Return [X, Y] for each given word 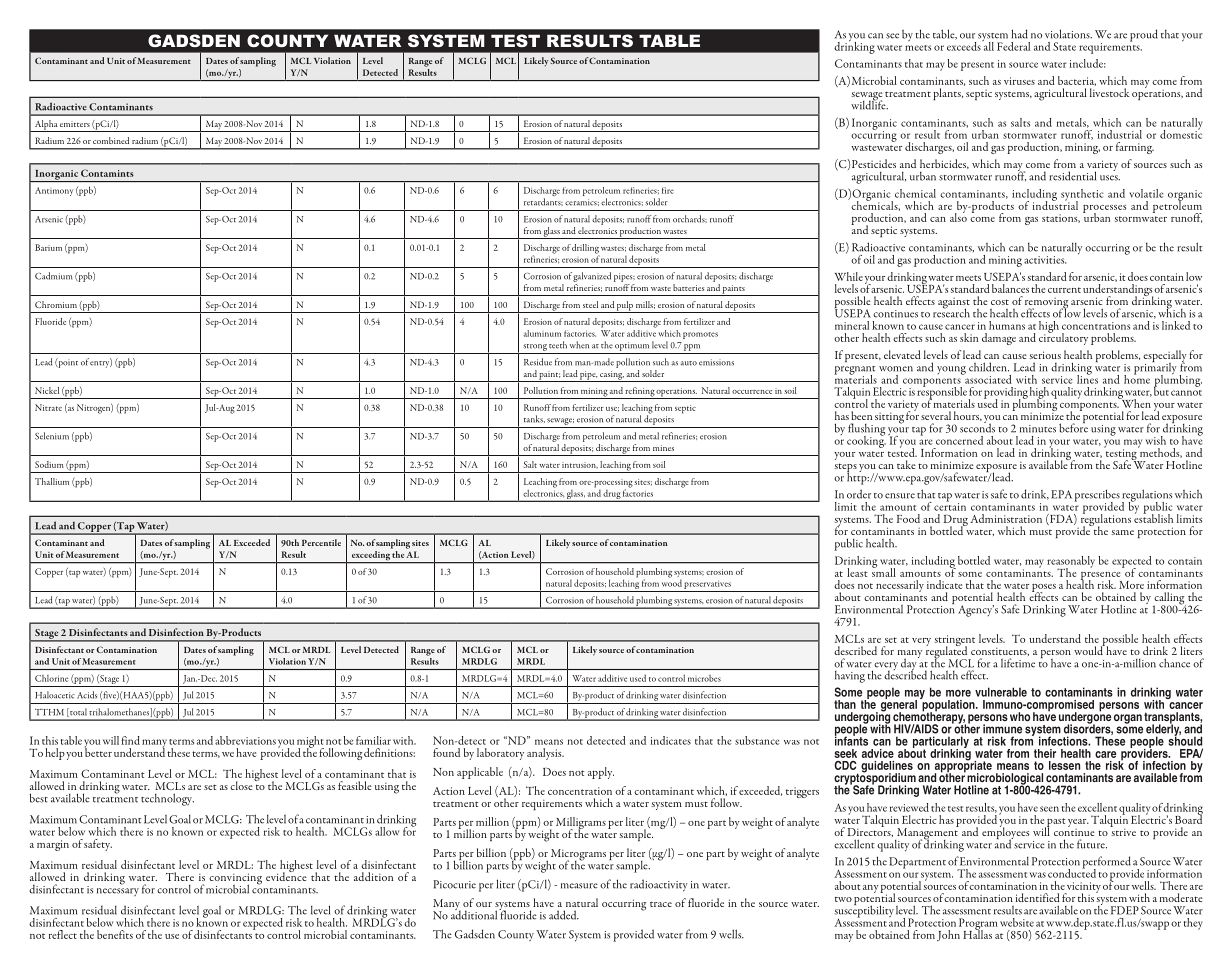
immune [1002, 729]
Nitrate [48, 407]
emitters [75, 124]
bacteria [1077, 81]
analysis [545, 754]
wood [672, 582]
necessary [118, 892]
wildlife [869, 104]
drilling [586, 250]
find [130, 740]
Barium [48, 247]
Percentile [321, 542]
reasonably [1071, 563]
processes [1104, 210]
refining [640, 393]
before [1073, 427]
